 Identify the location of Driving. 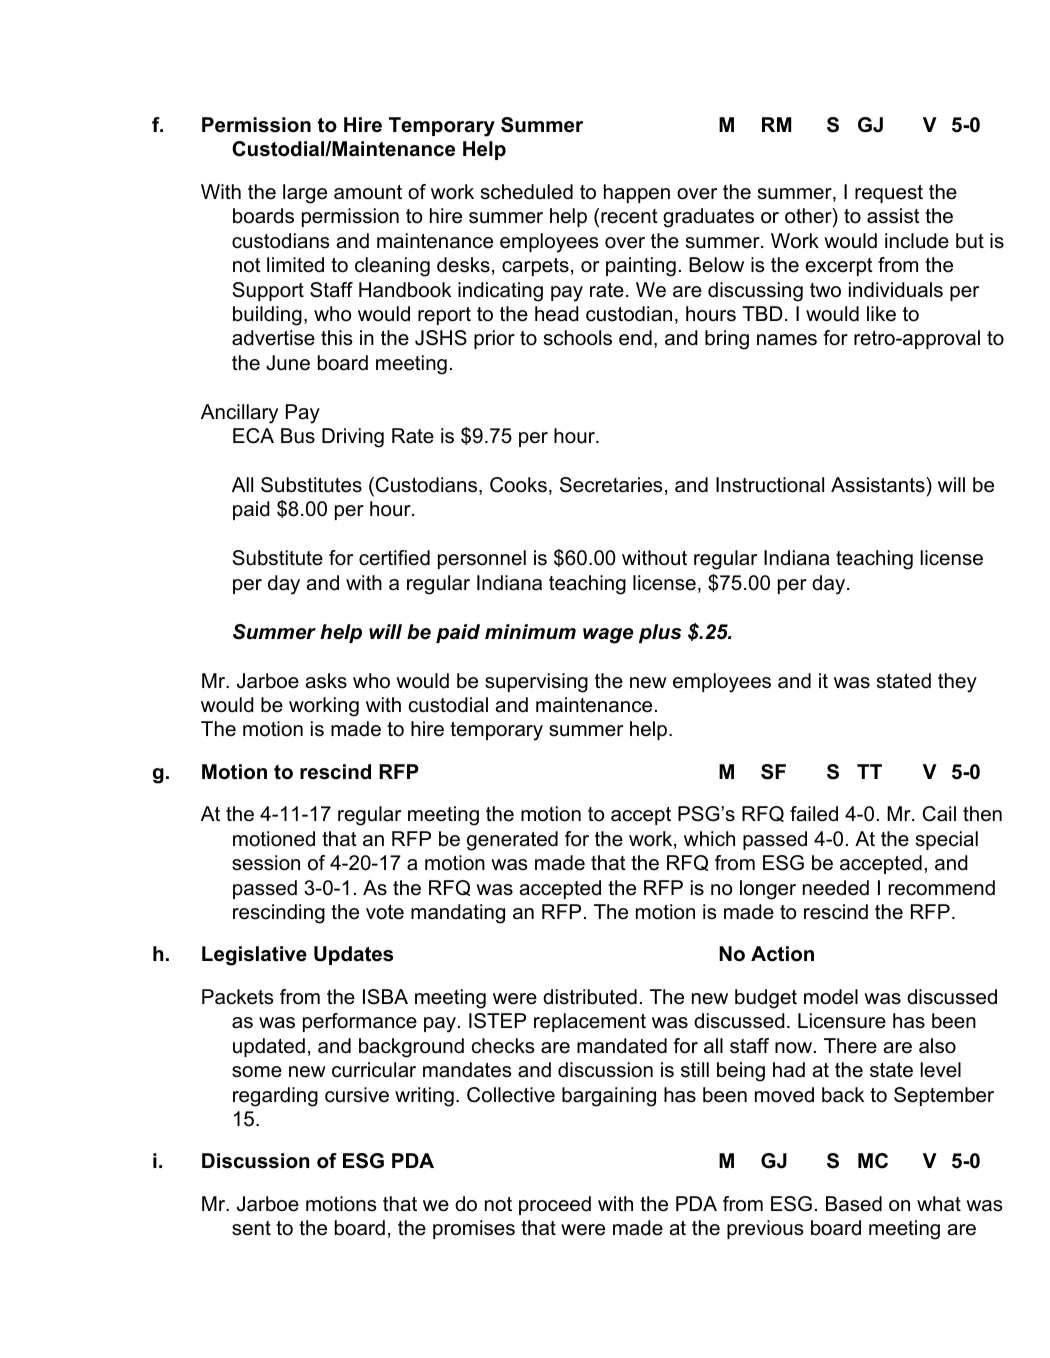
(353, 438).
